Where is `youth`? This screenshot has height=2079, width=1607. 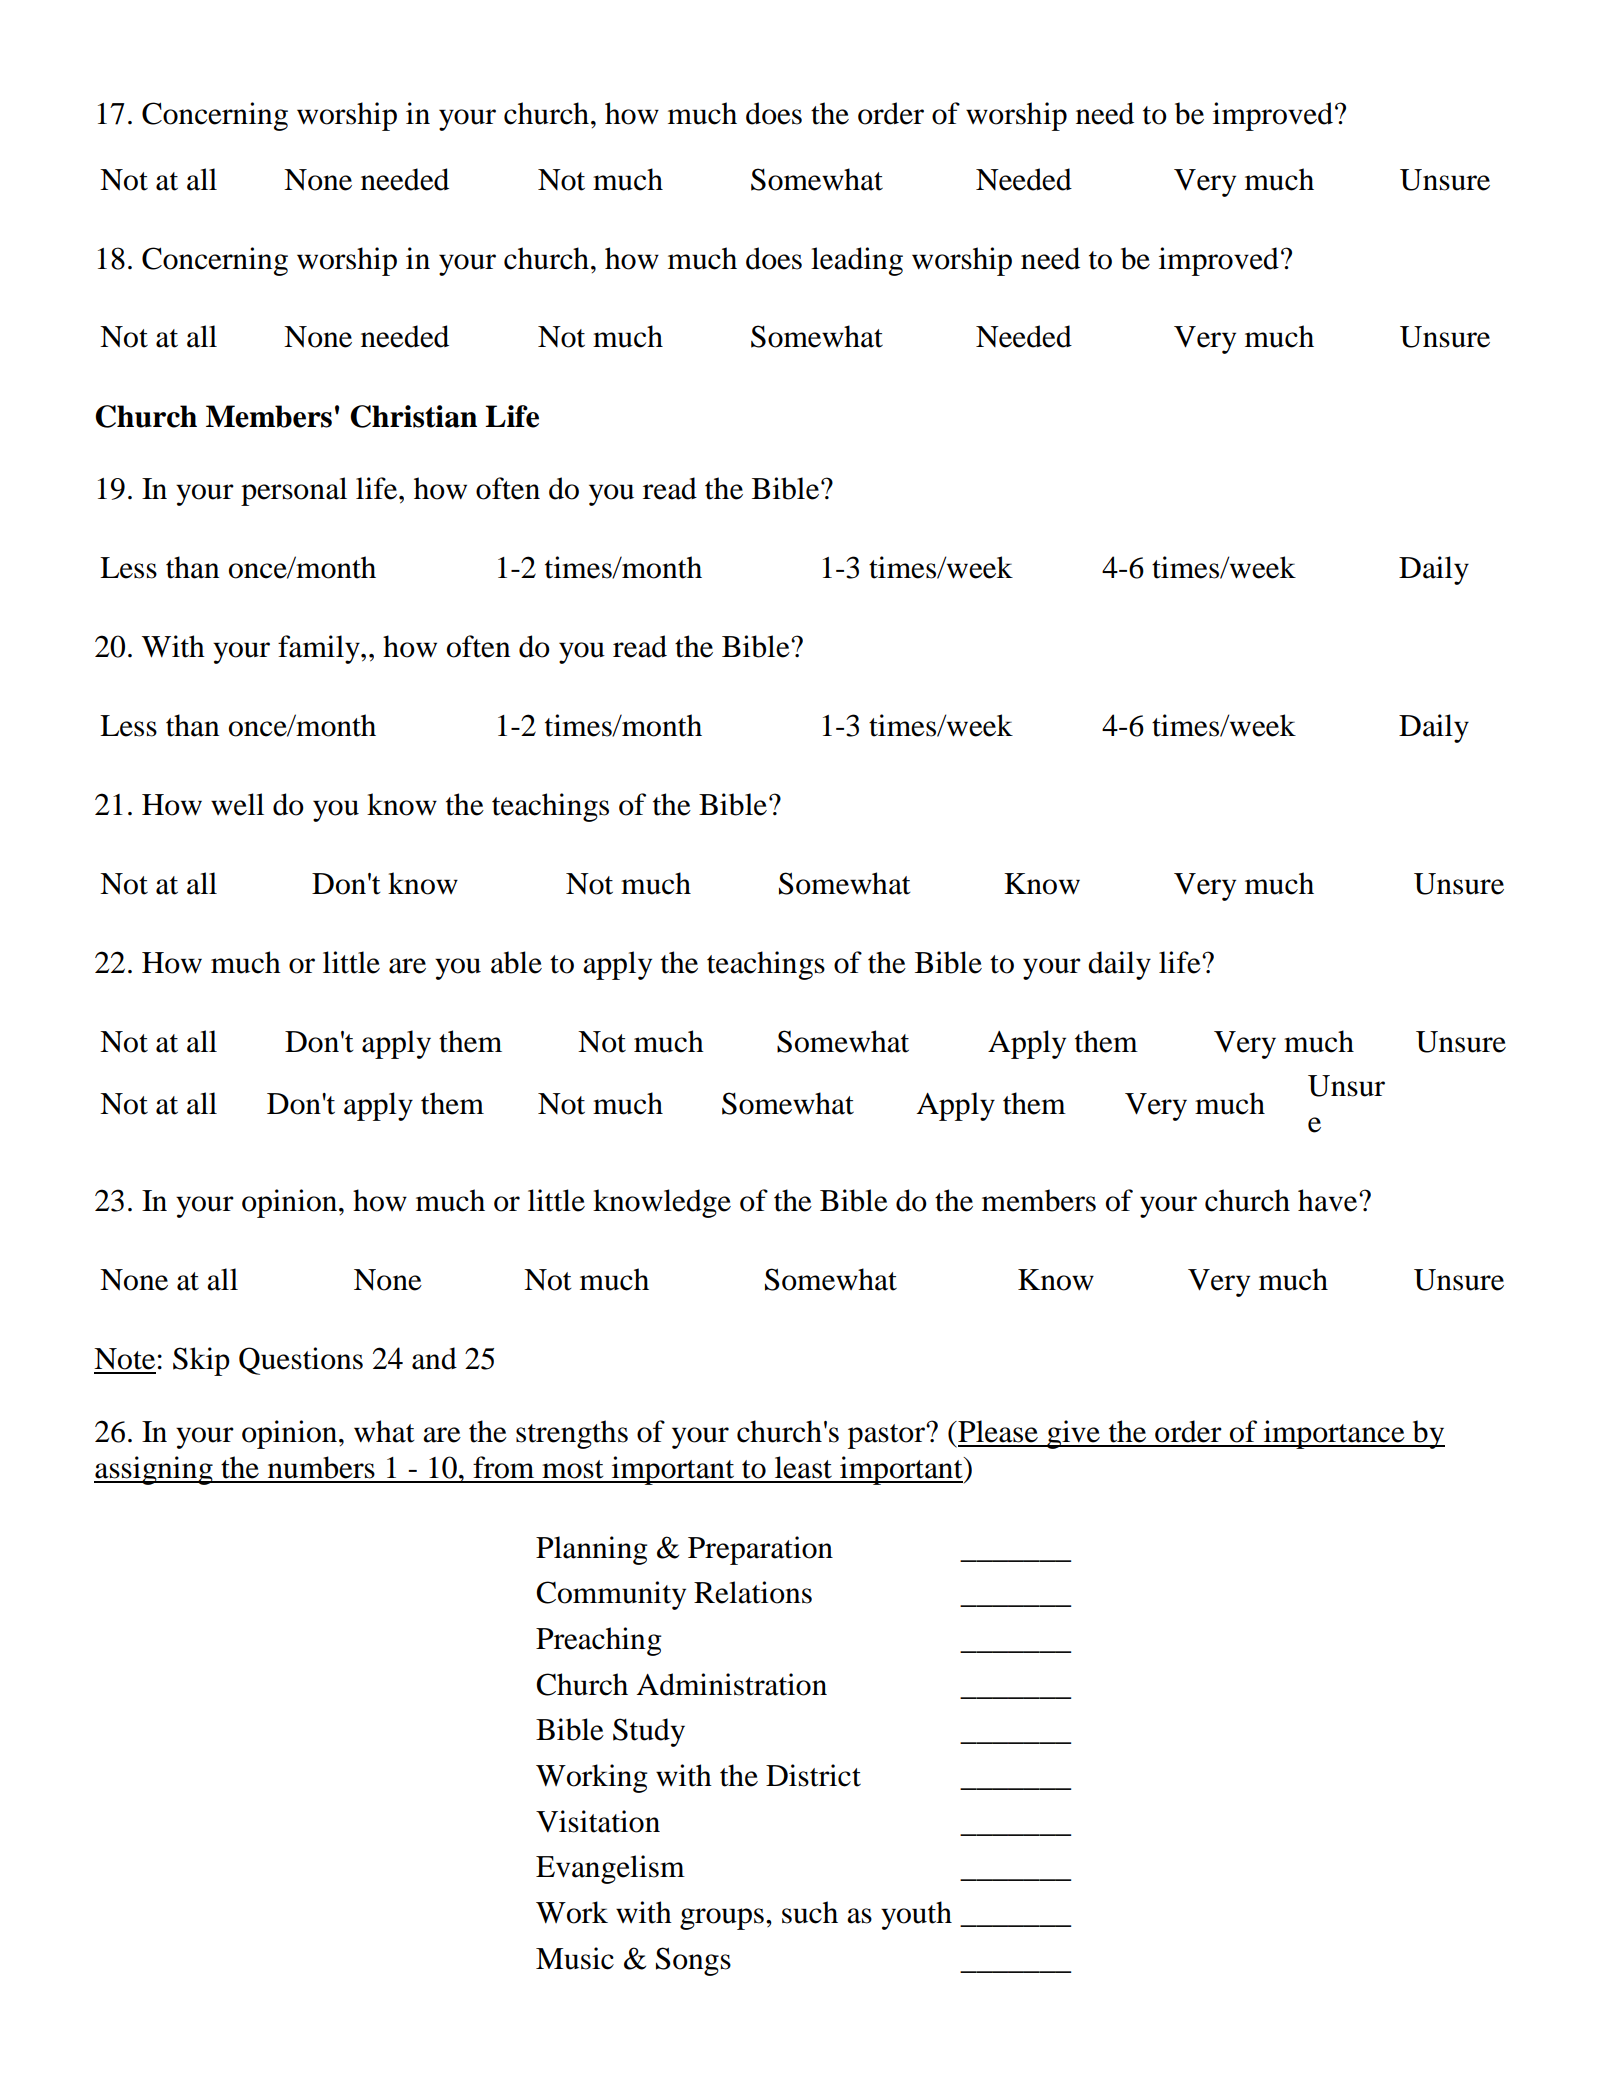
youth is located at coordinates (916, 1915).
